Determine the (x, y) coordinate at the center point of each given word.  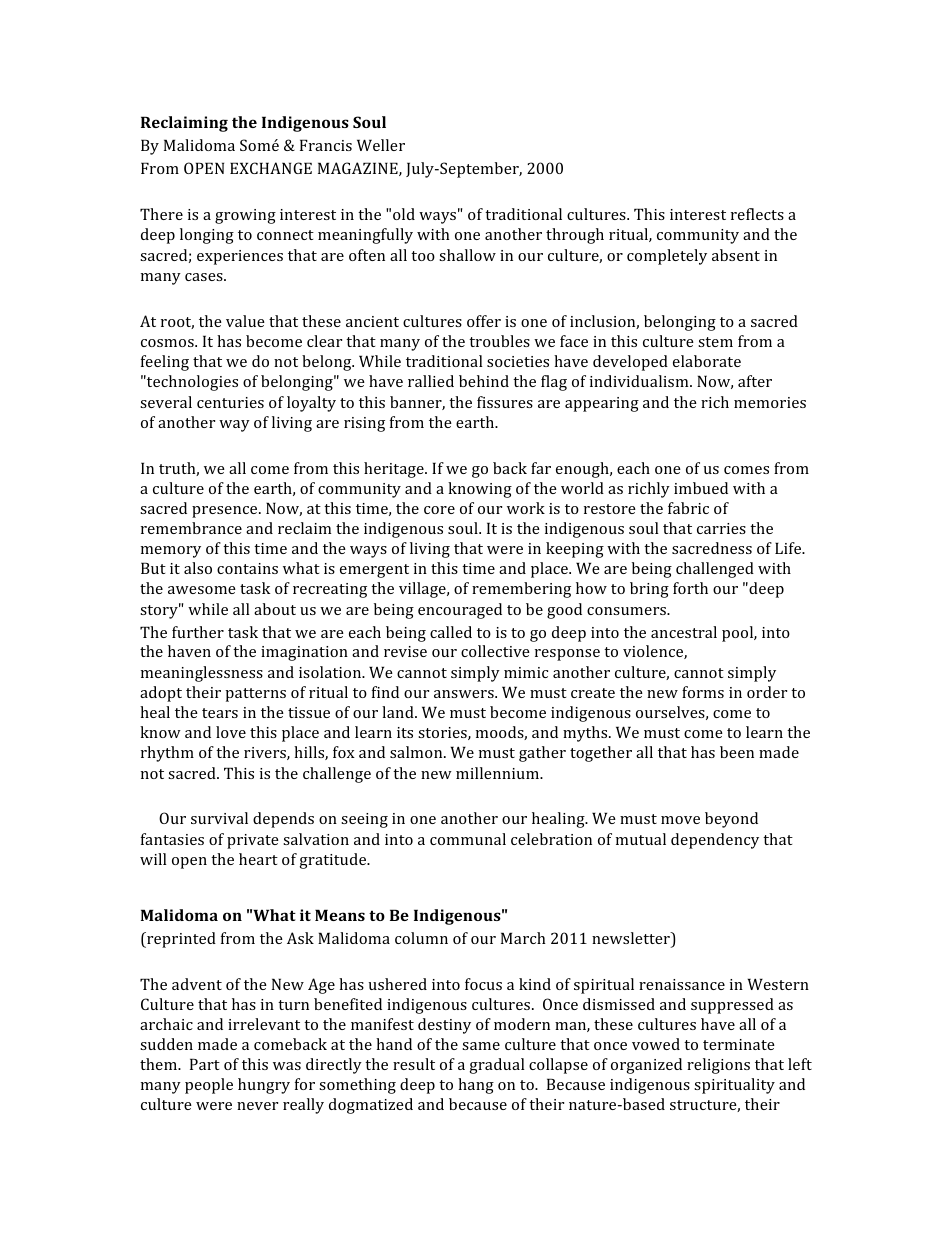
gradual (497, 1066)
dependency (715, 841)
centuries (230, 402)
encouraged (460, 611)
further (198, 632)
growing (245, 216)
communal (468, 839)
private (253, 841)
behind (484, 381)
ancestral (684, 632)
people (209, 1086)
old (404, 214)
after (755, 381)
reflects (757, 214)
